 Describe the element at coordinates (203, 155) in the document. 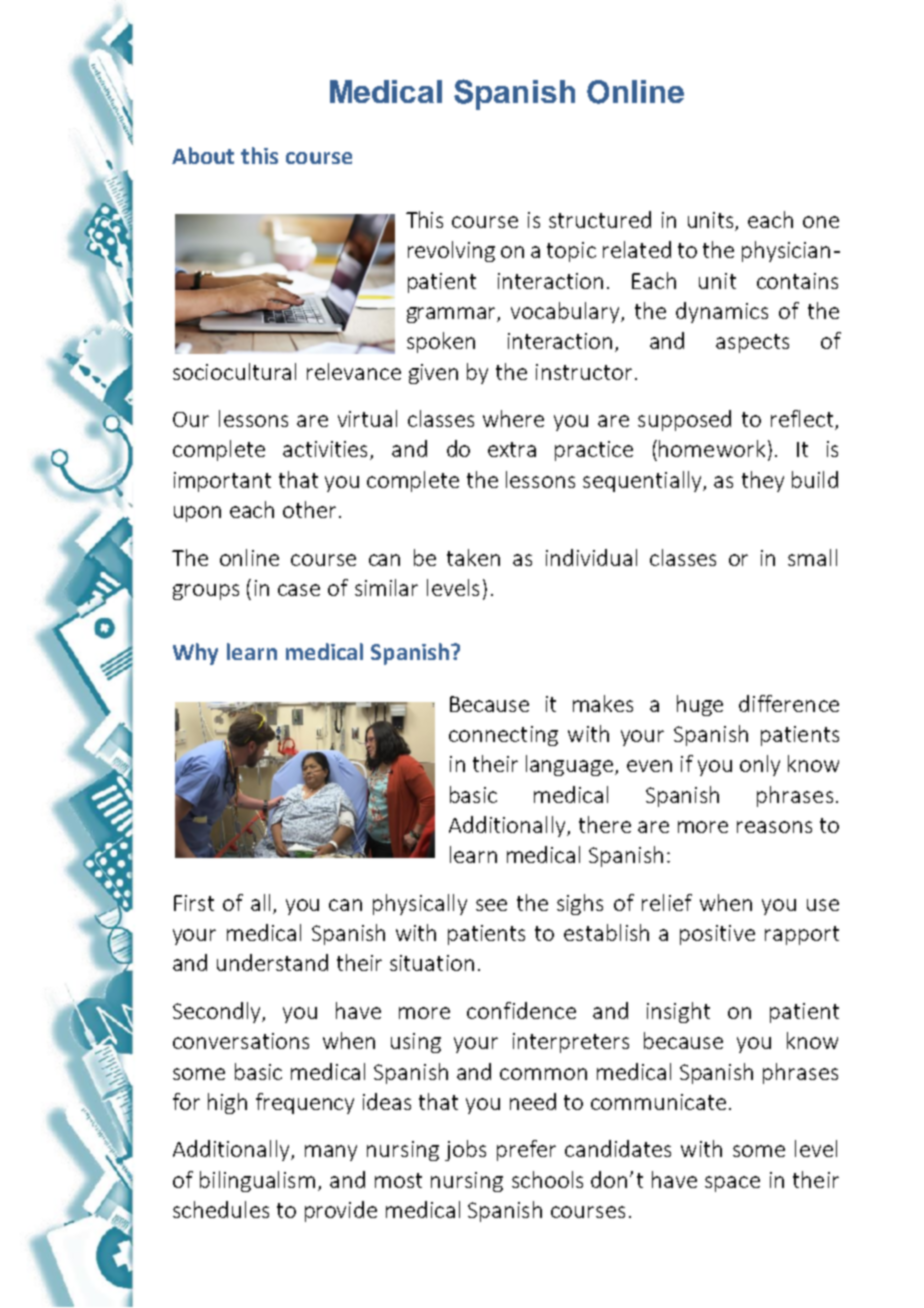

I see `About` at that location.
